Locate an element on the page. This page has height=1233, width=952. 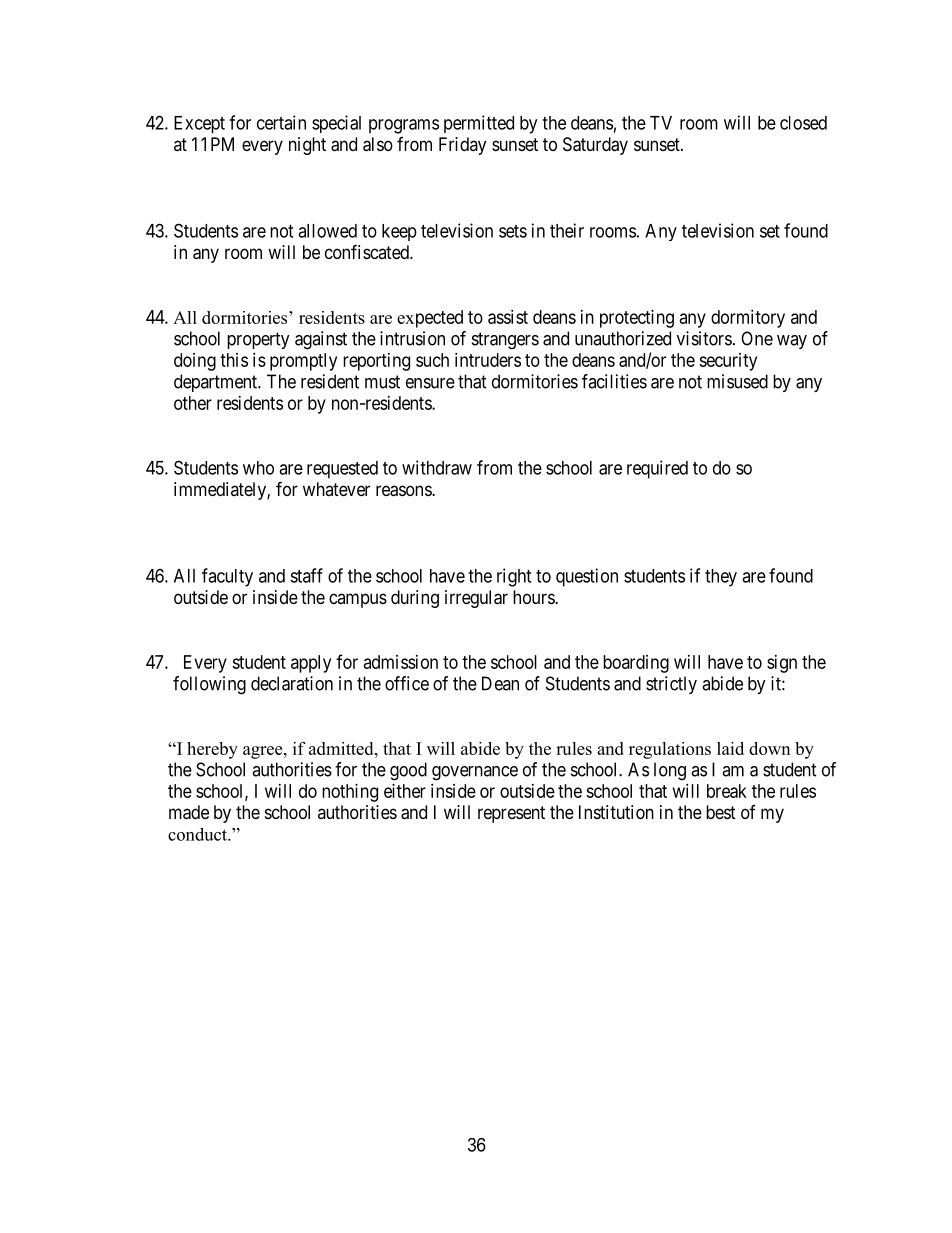
faculty is located at coordinates (227, 577).
